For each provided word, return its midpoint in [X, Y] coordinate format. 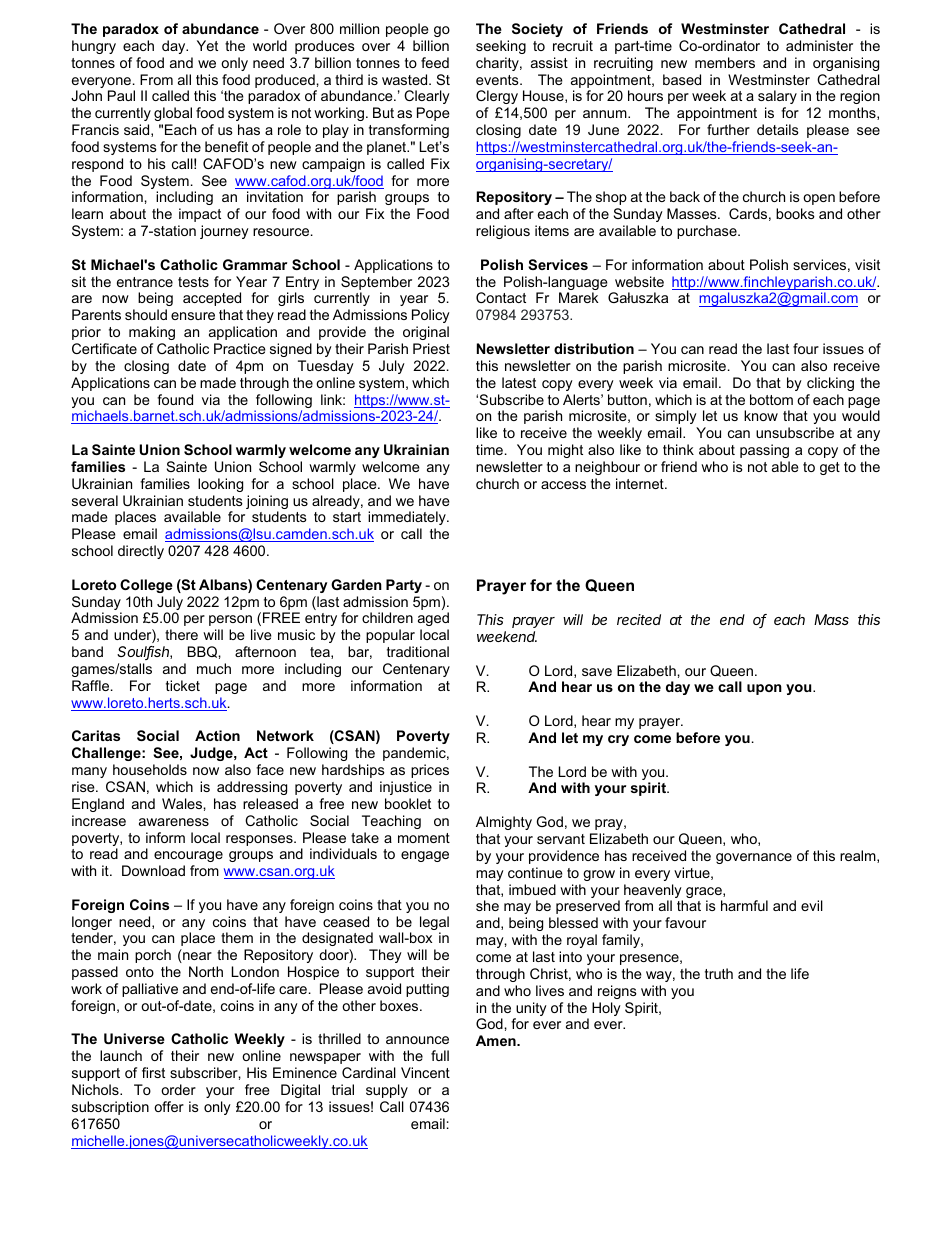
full [440, 1055]
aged [433, 621]
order [178, 1089]
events [498, 80]
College [146, 586]
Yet [207, 45]
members [725, 62]
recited [639, 619]
